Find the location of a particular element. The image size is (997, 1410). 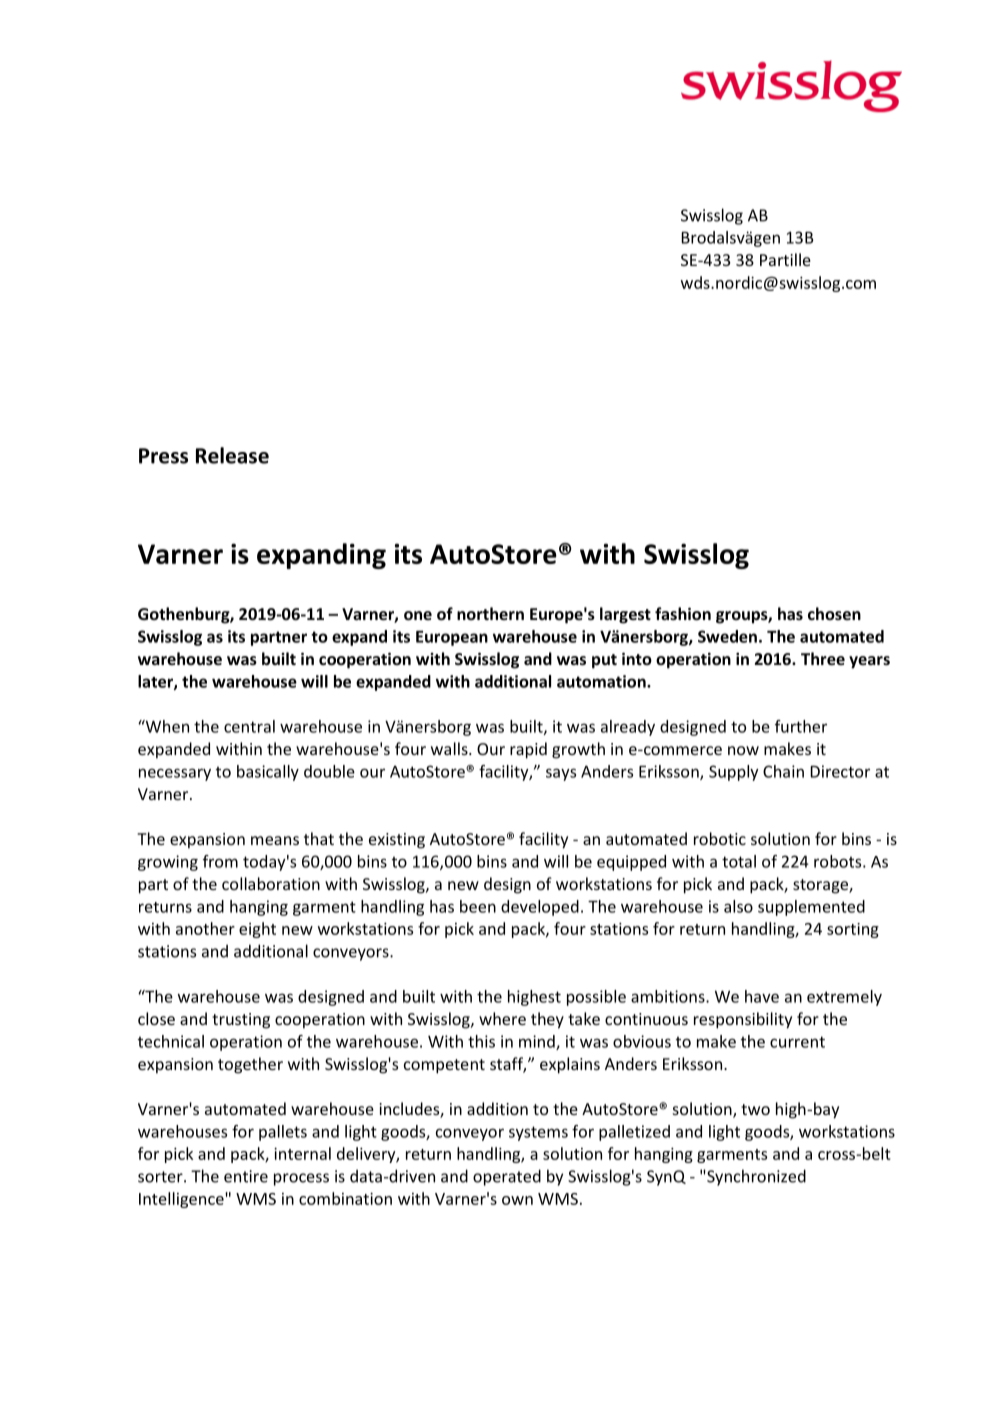

supplemented is located at coordinates (811, 908).
